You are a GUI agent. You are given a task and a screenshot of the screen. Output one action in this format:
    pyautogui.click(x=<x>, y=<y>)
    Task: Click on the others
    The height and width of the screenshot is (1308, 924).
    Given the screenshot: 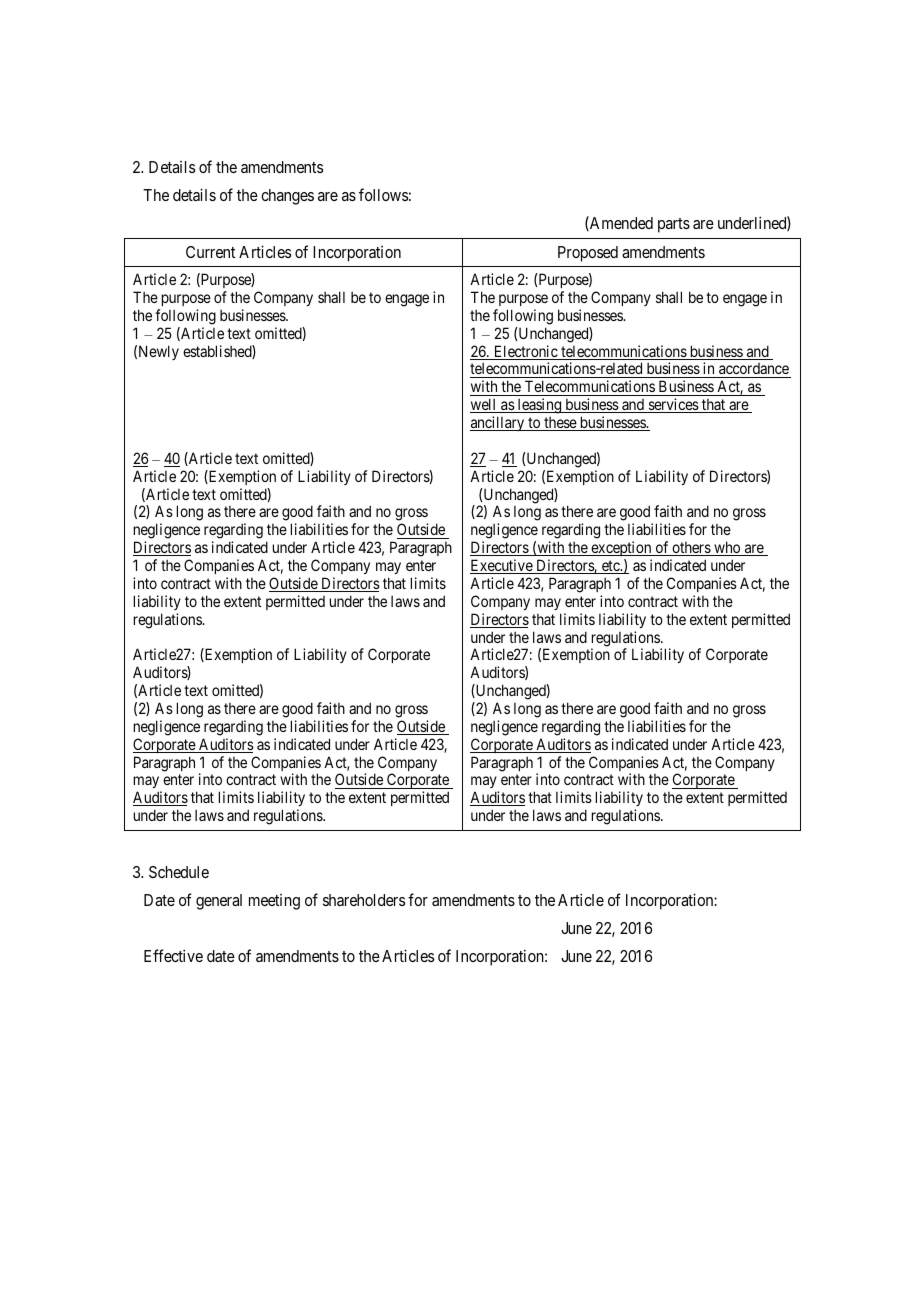 What is the action you would take?
    pyautogui.click(x=691, y=549)
